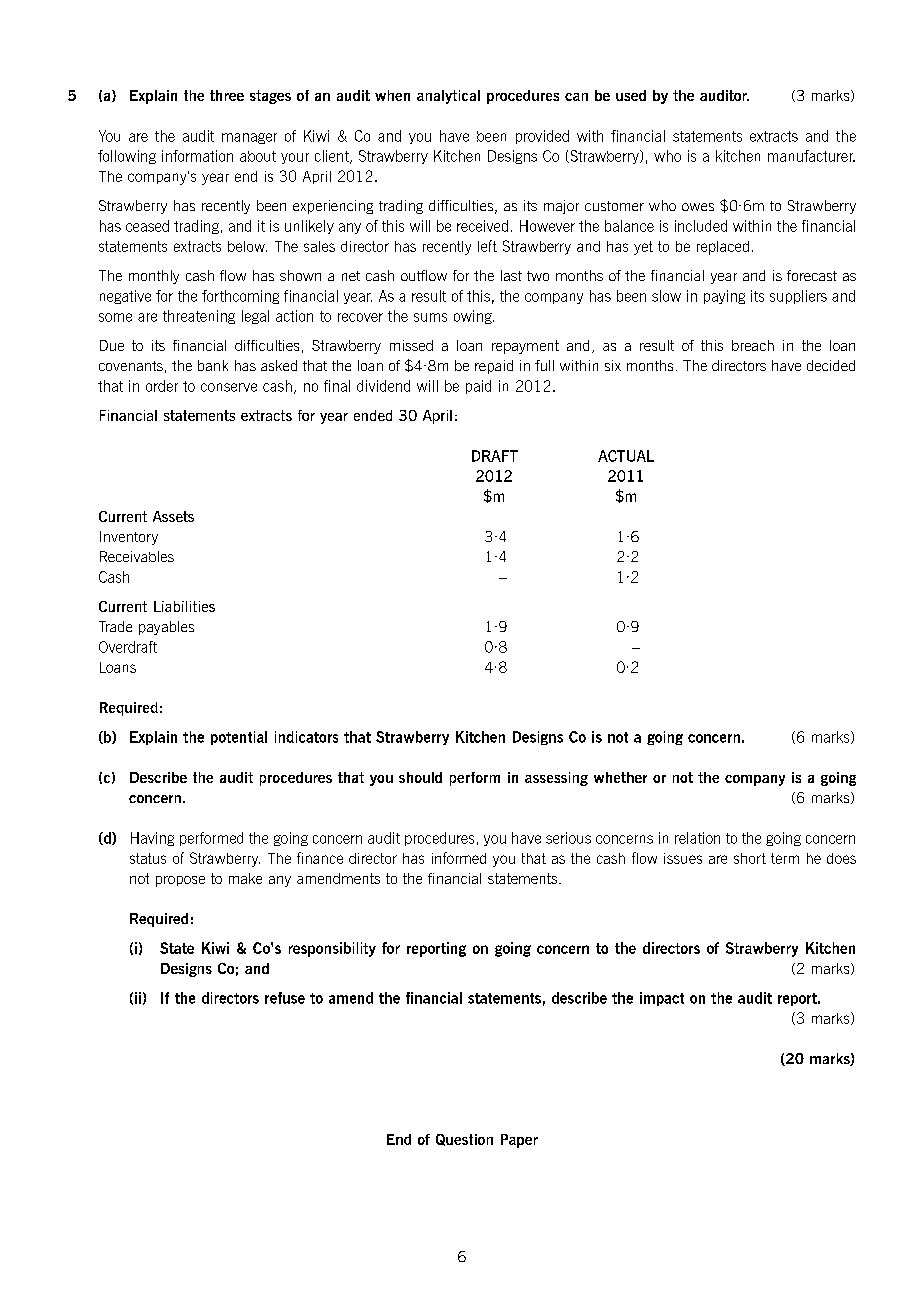 The width and height of the page is (924, 1308). Describe the element at coordinates (620, 777) in the page. I see `whether` at that location.
